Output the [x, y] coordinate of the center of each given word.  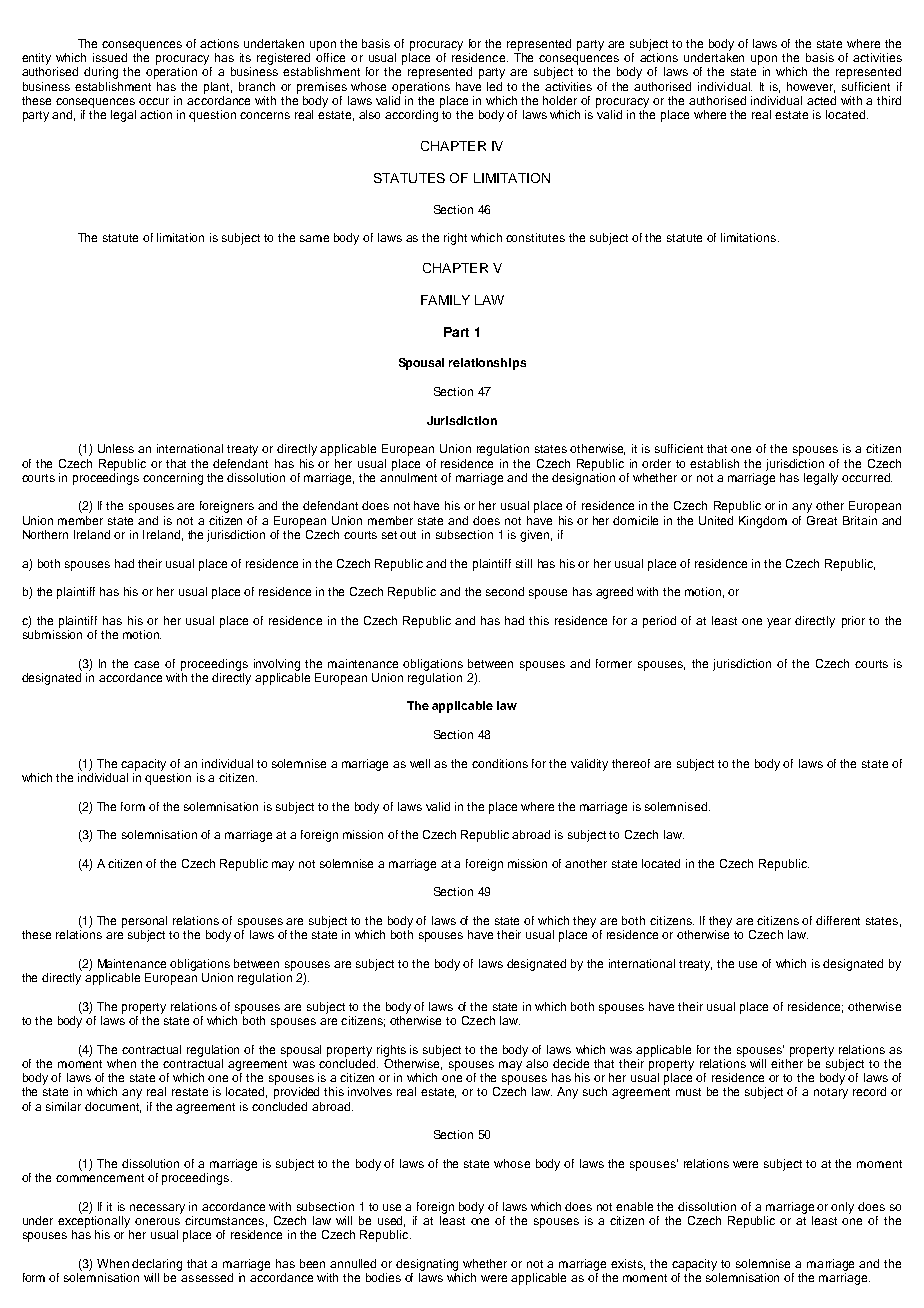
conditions [500, 763]
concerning [173, 479]
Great [822, 520]
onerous [157, 1221]
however [811, 87]
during [101, 73]
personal [144, 922]
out [408, 535]
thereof [631, 763]
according [411, 116]
